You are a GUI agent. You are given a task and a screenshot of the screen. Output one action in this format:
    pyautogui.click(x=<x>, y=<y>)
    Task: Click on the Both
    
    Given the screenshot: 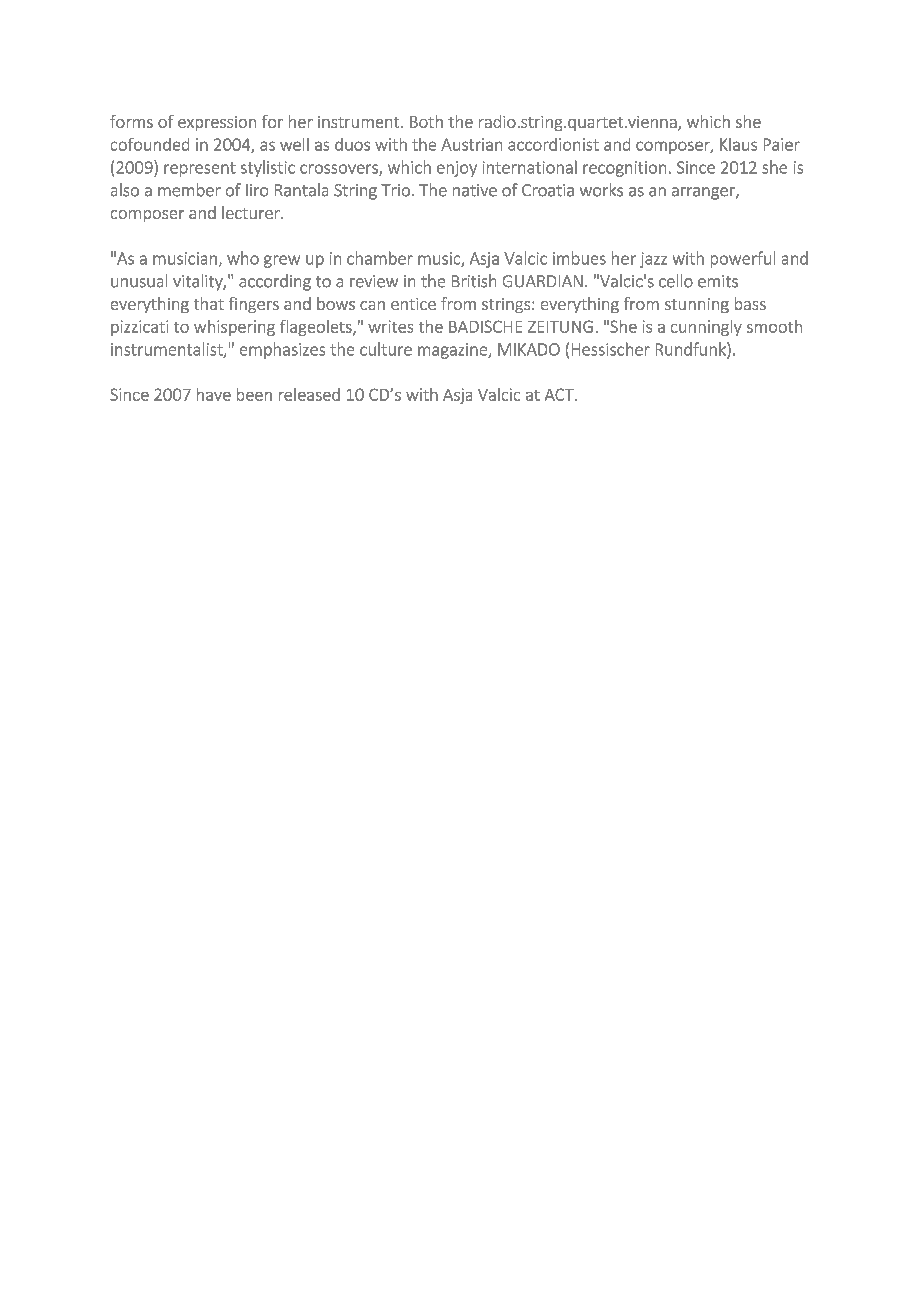 What is the action you would take?
    pyautogui.click(x=426, y=121)
